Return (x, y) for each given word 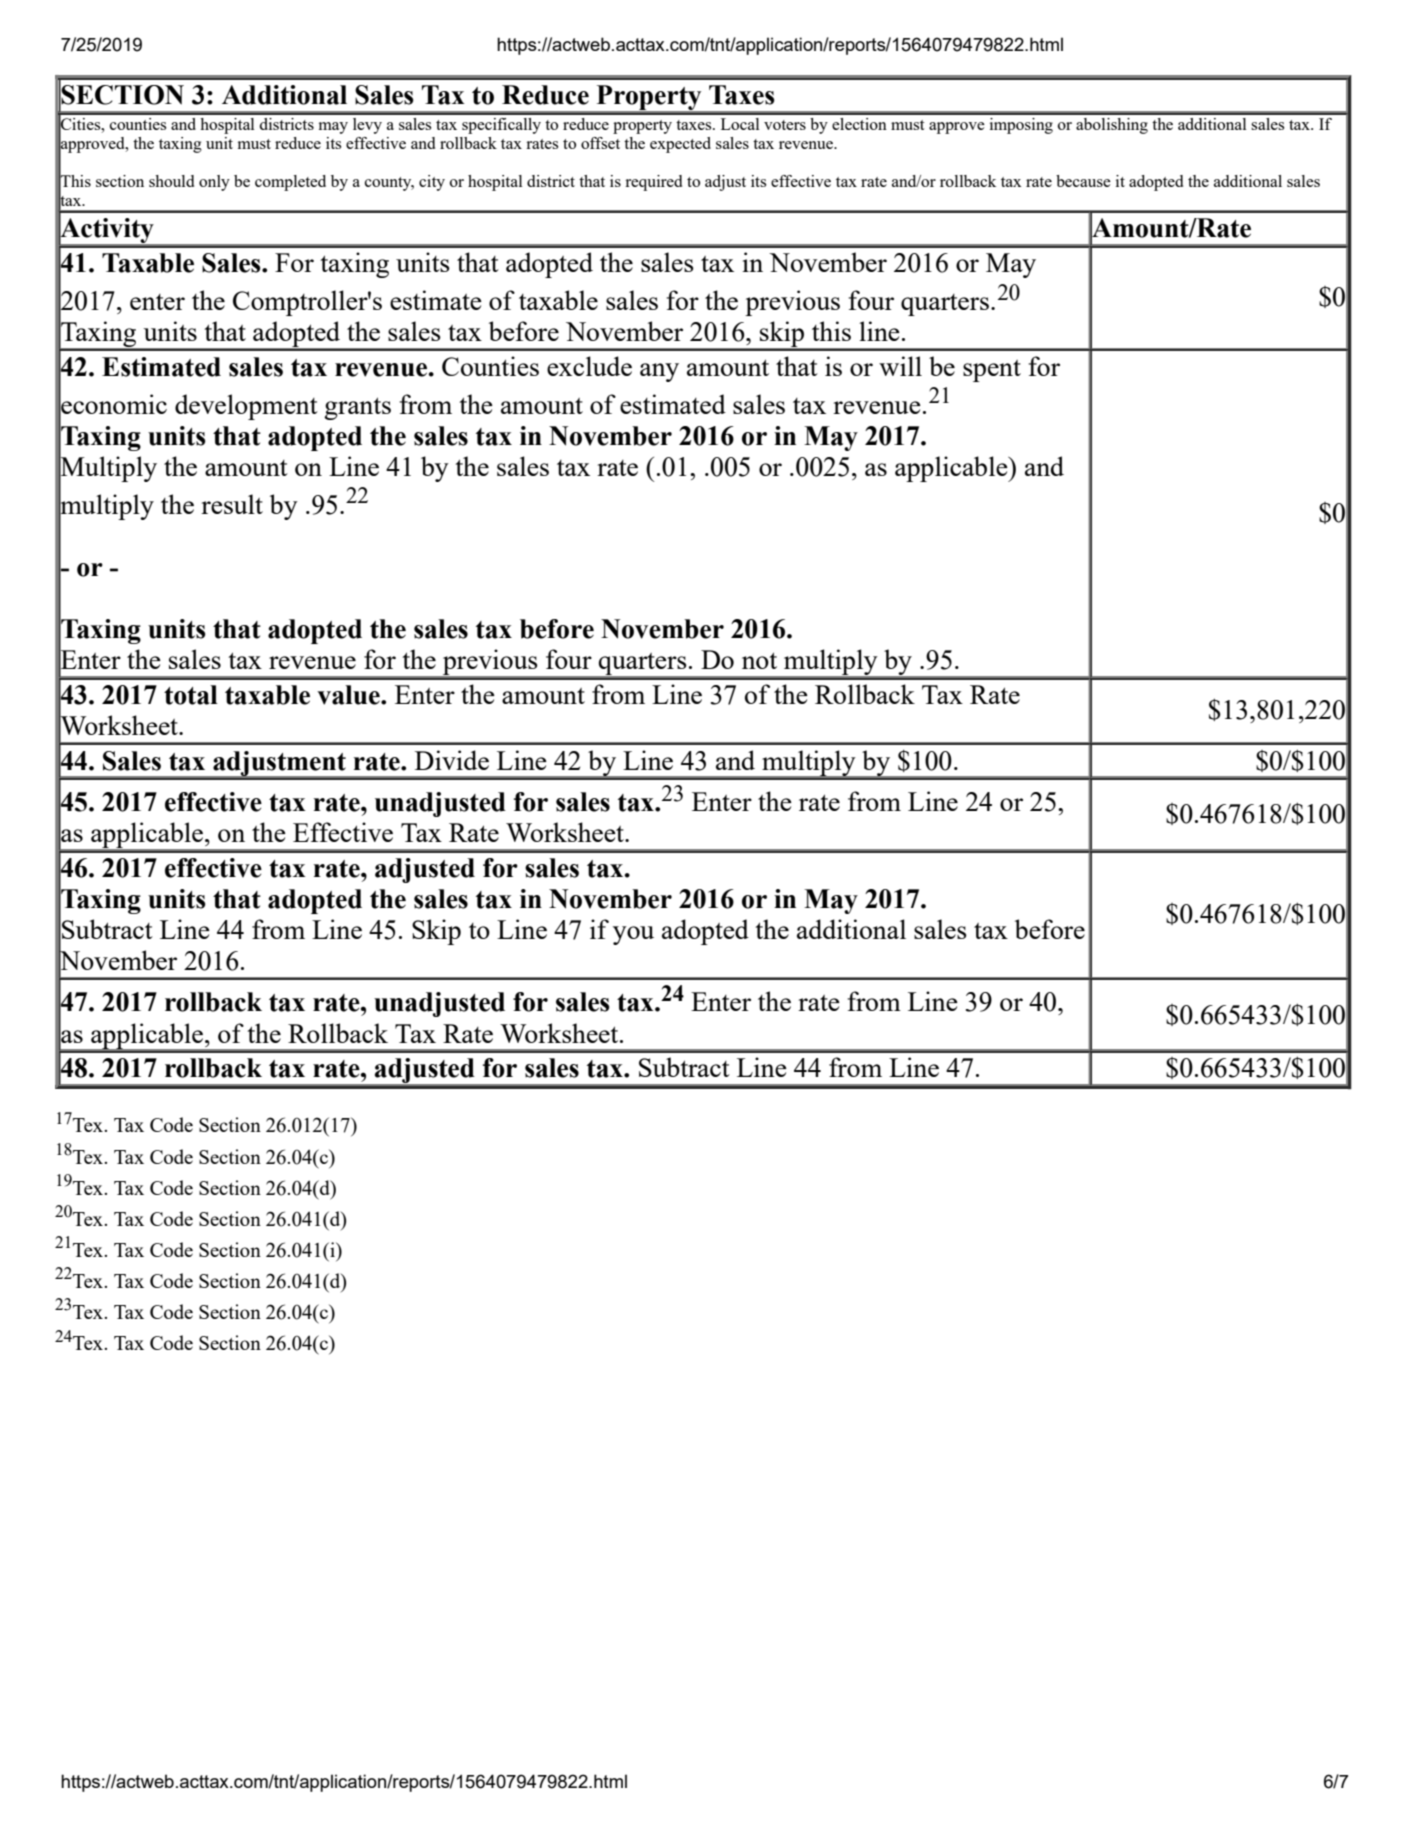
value (349, 695)
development (246, 407)
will (900, 366)
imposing (1021, 126)
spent (992, 371)
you (633, 935)
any (659, 372)
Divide (452, 760)
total (191, 695)
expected (680, 145)
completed (290, 183)
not (759, 660)
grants (357, 408)
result (232, 504)
